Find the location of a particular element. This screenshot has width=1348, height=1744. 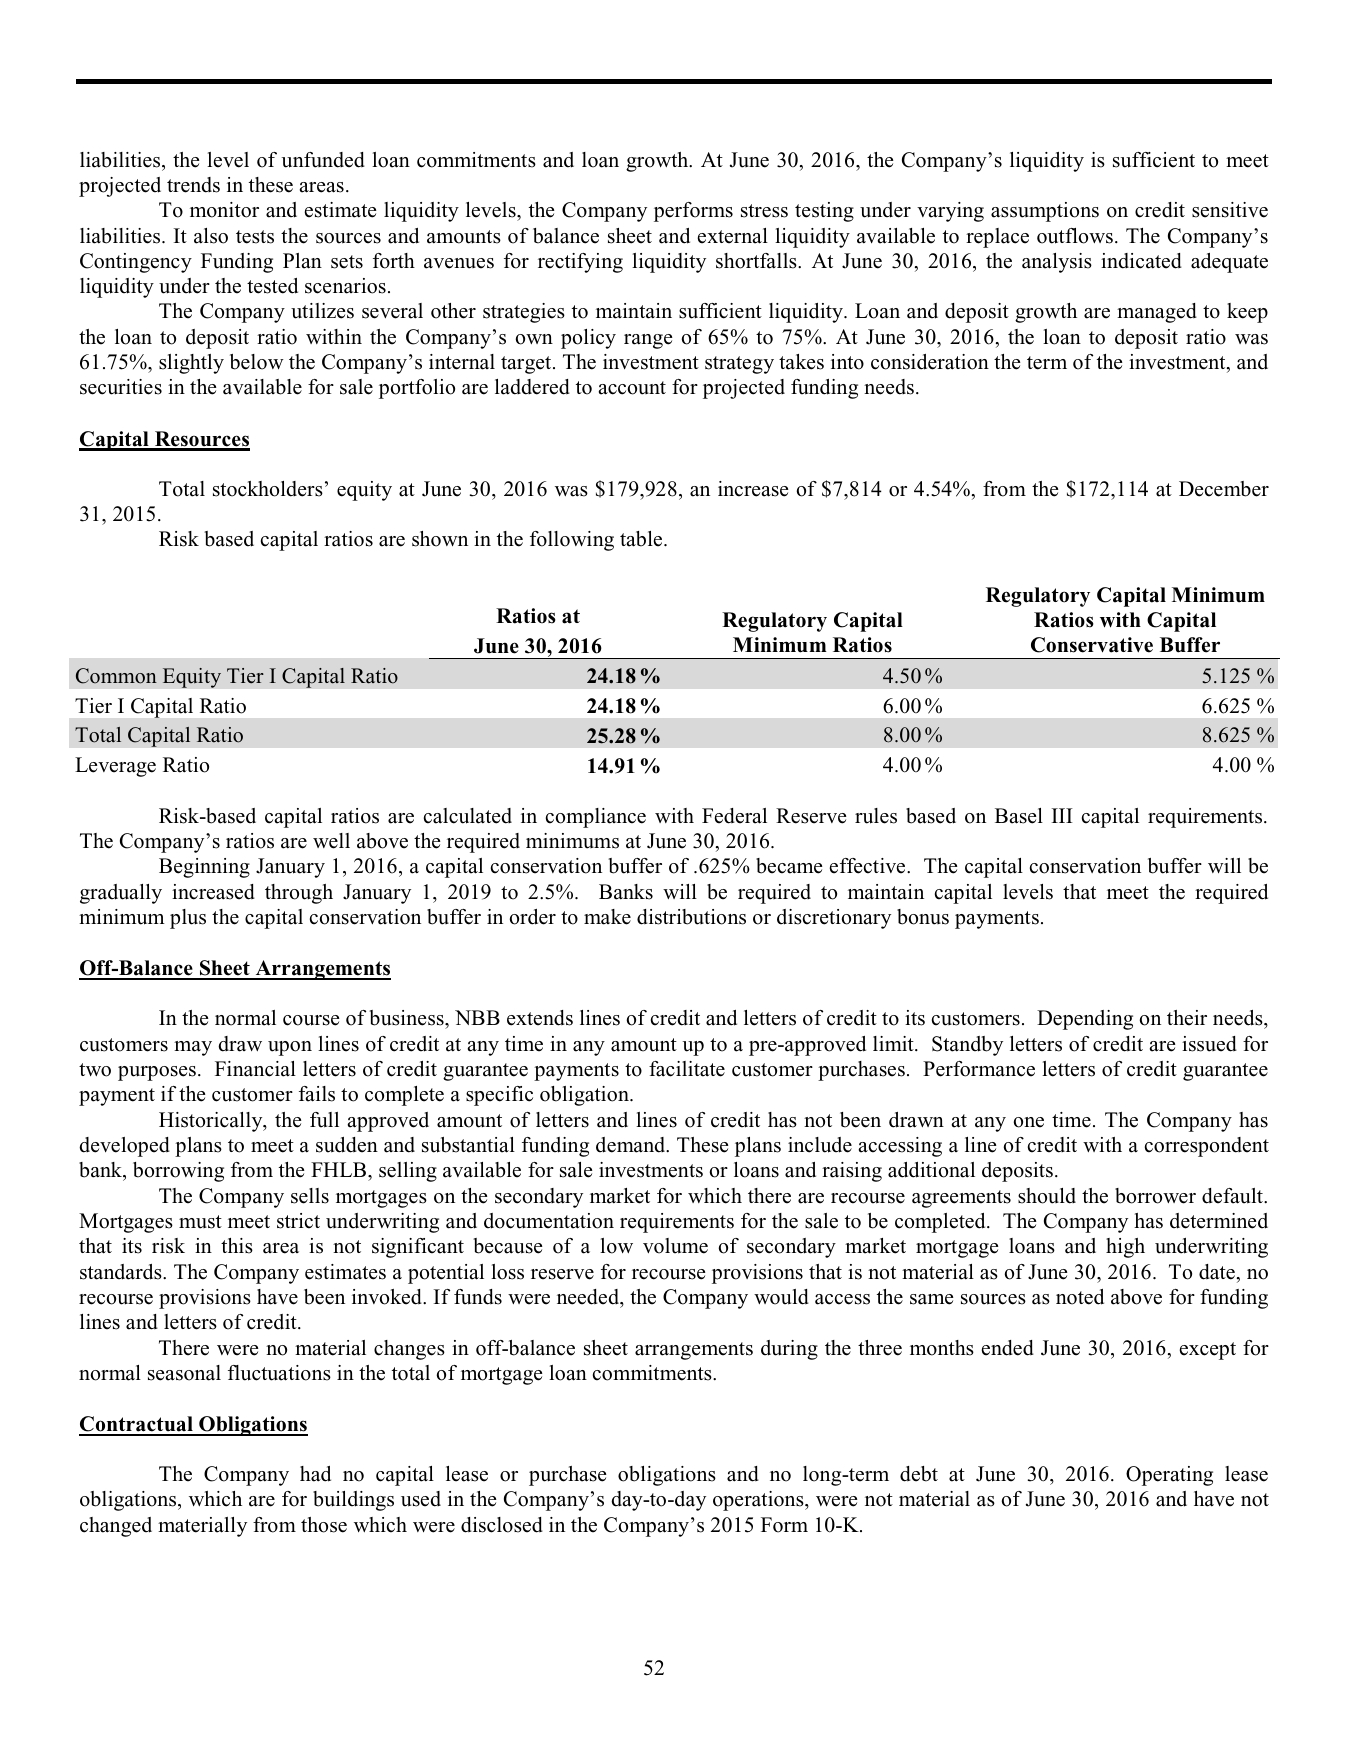

III is located at coordinates (1062, 815).
